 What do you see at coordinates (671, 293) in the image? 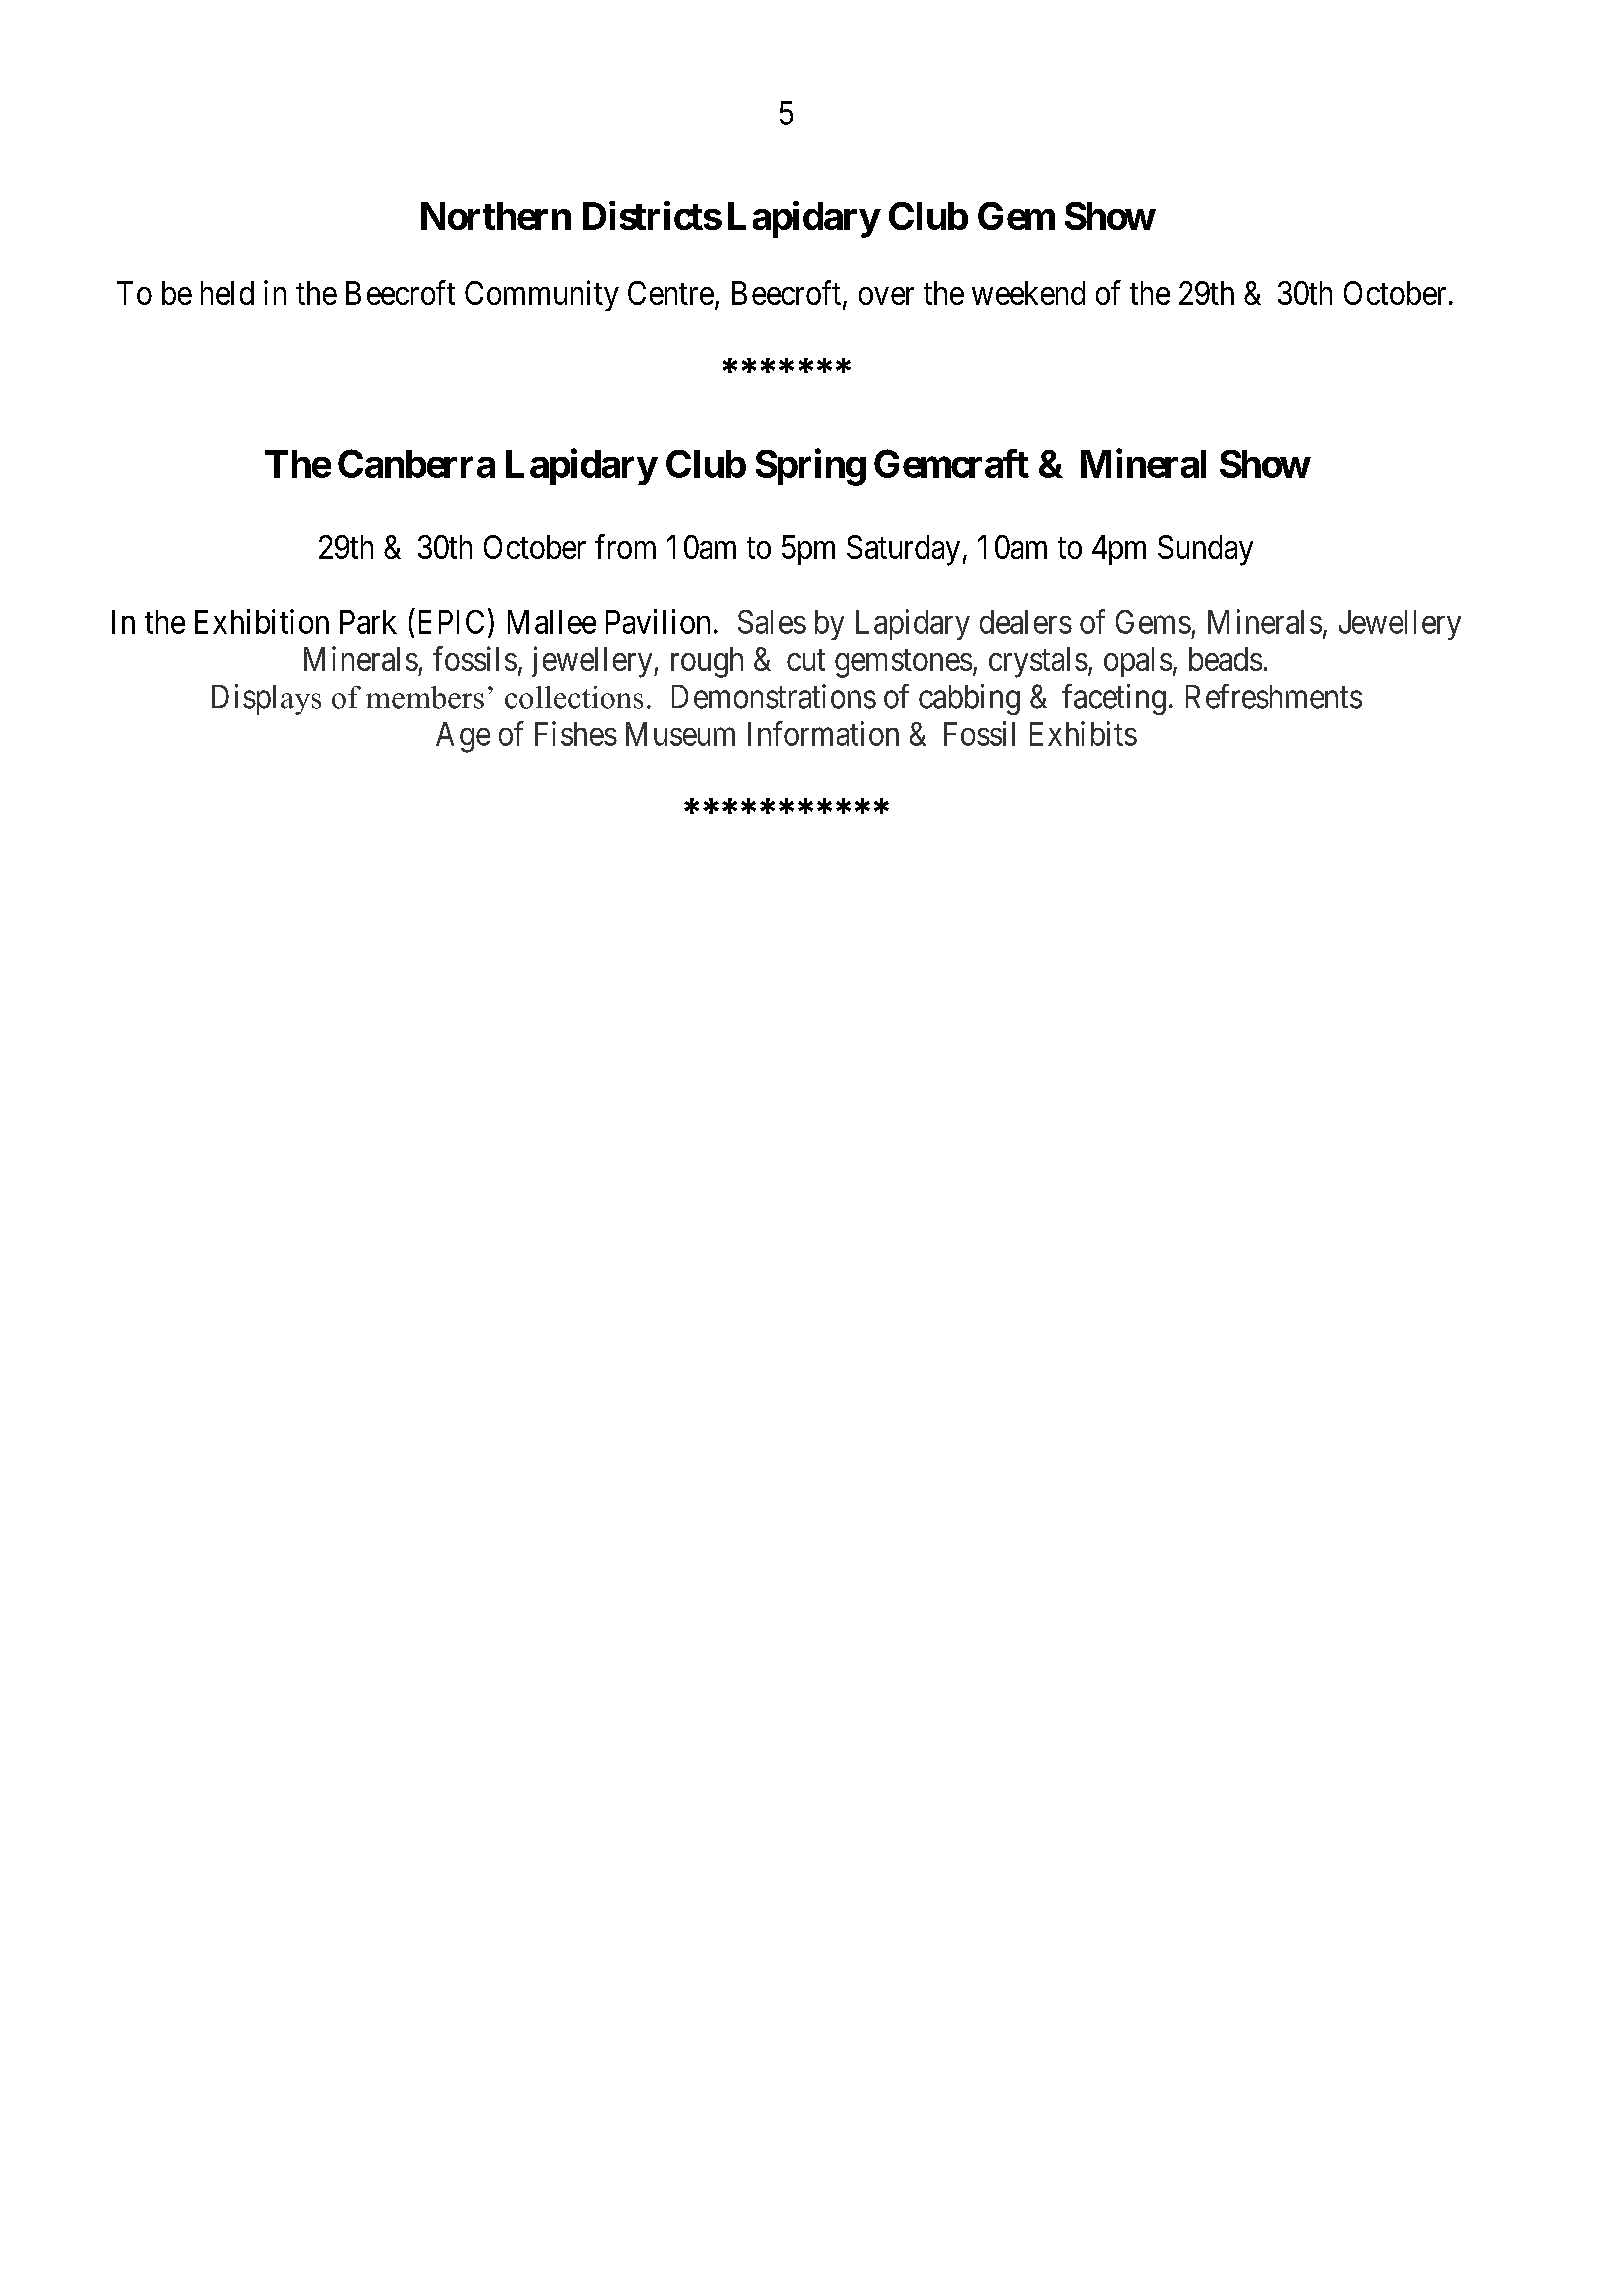
I see `Centre` at bounding box center [671, 293].
